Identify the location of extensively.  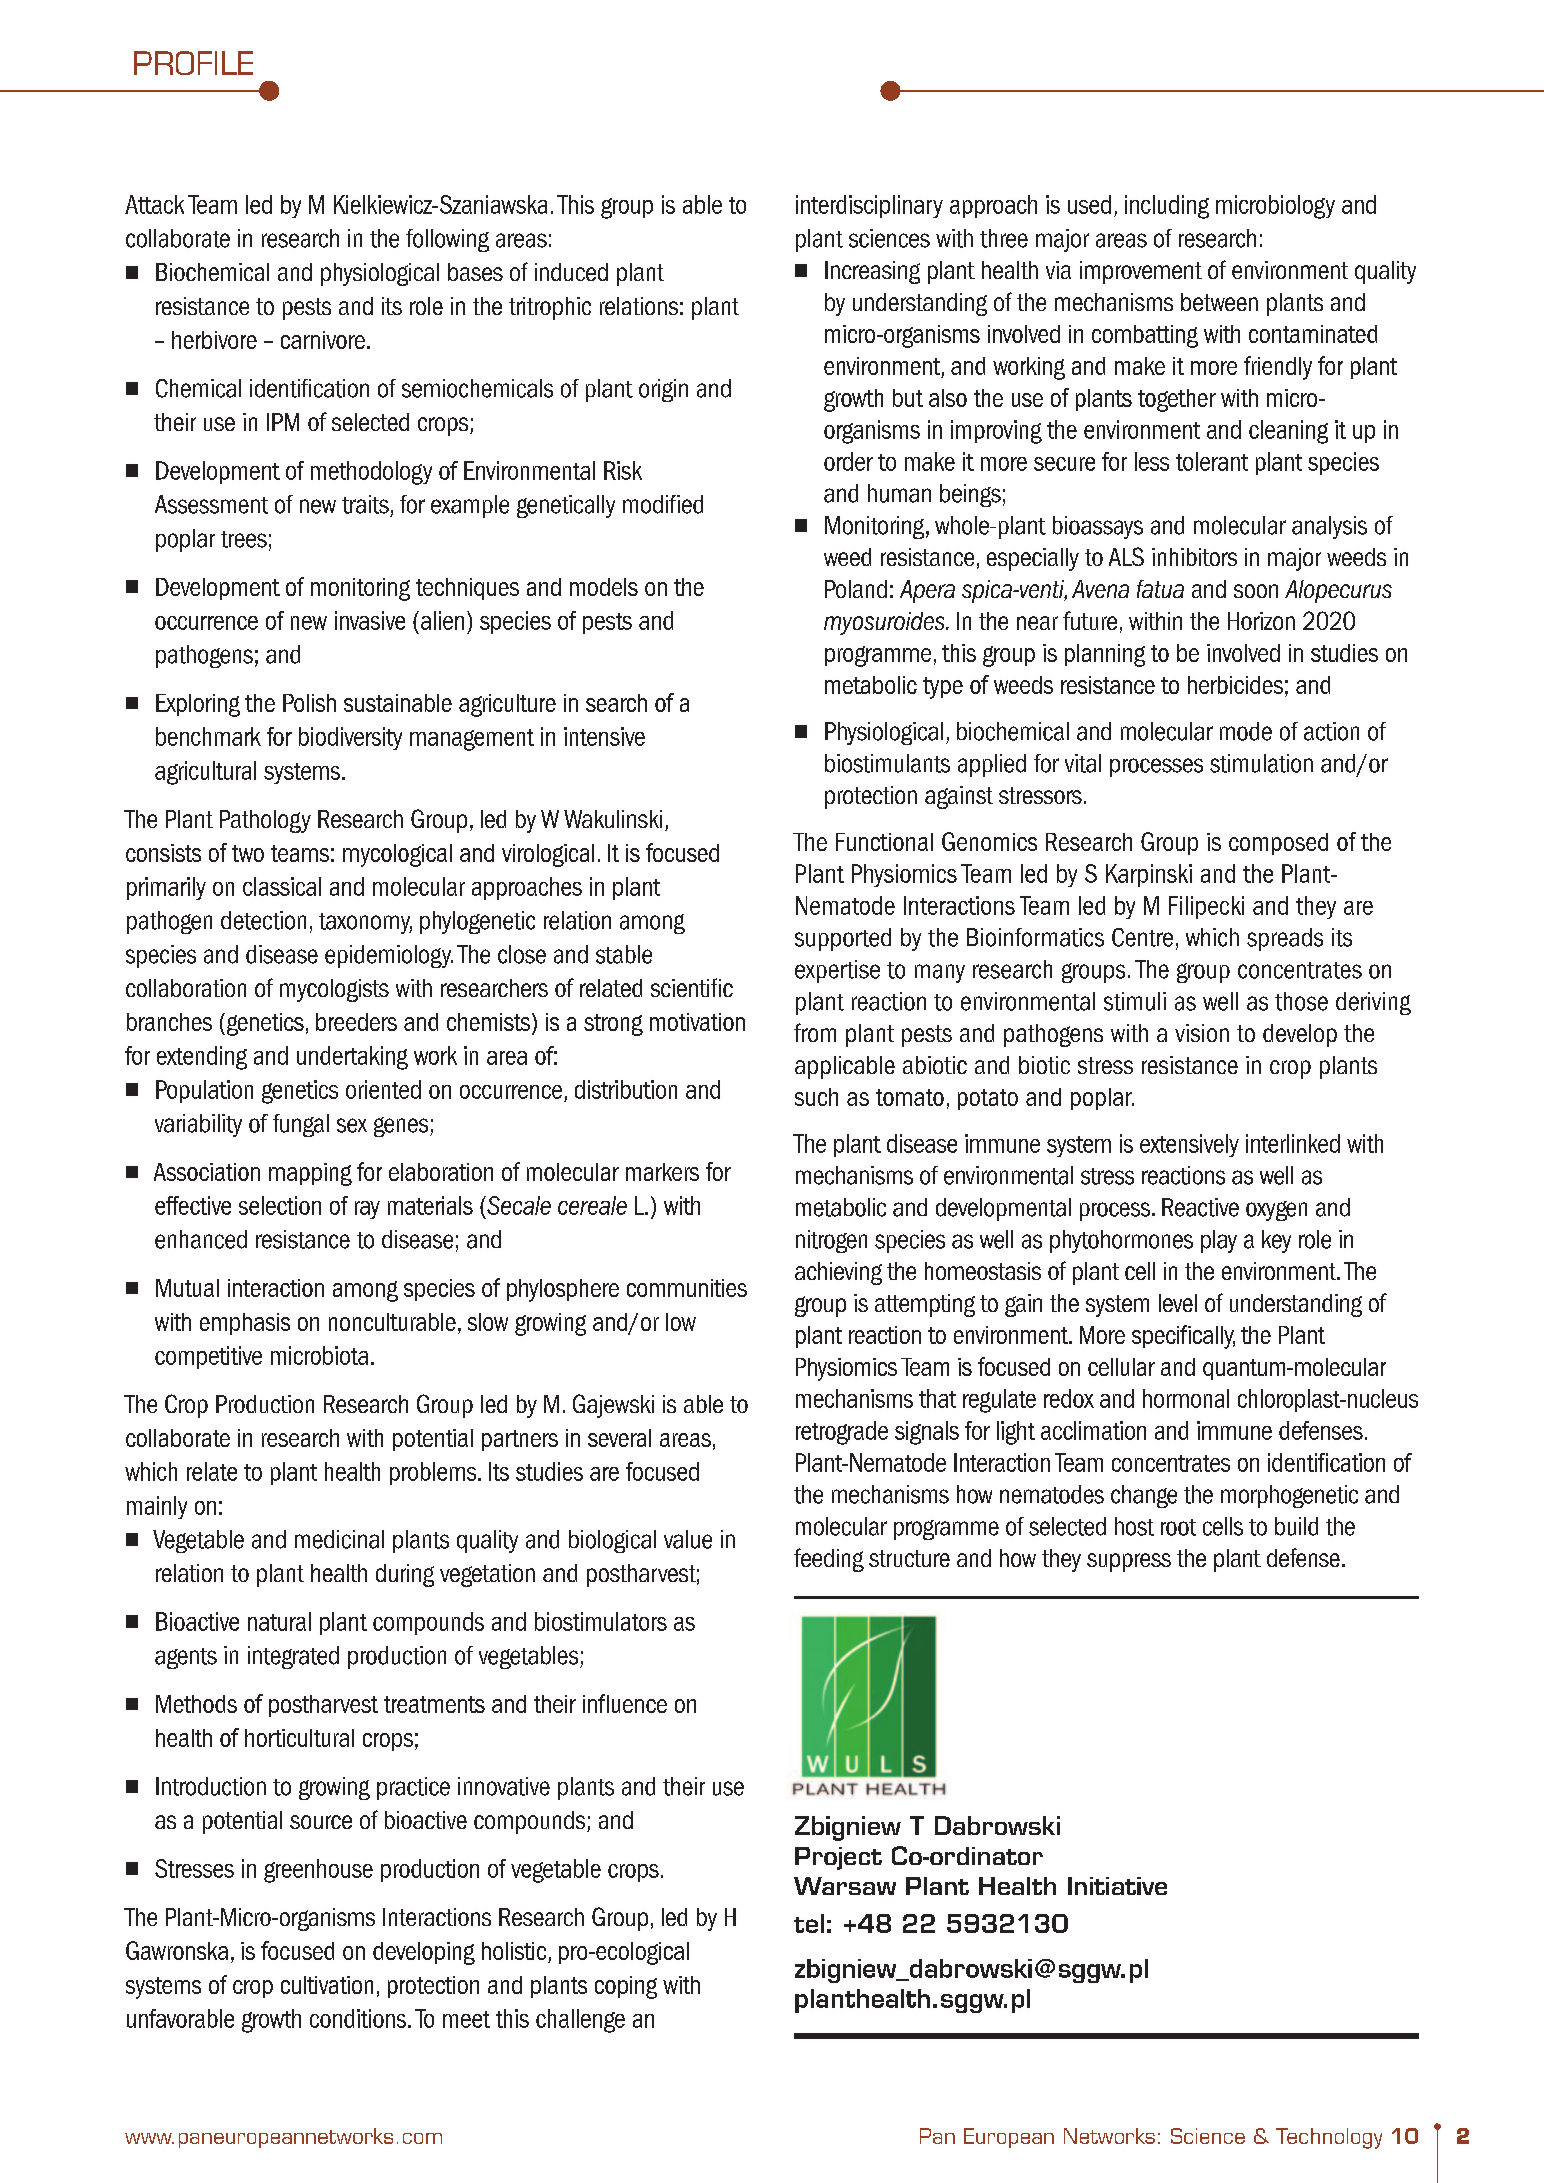
(1189, 1145).
